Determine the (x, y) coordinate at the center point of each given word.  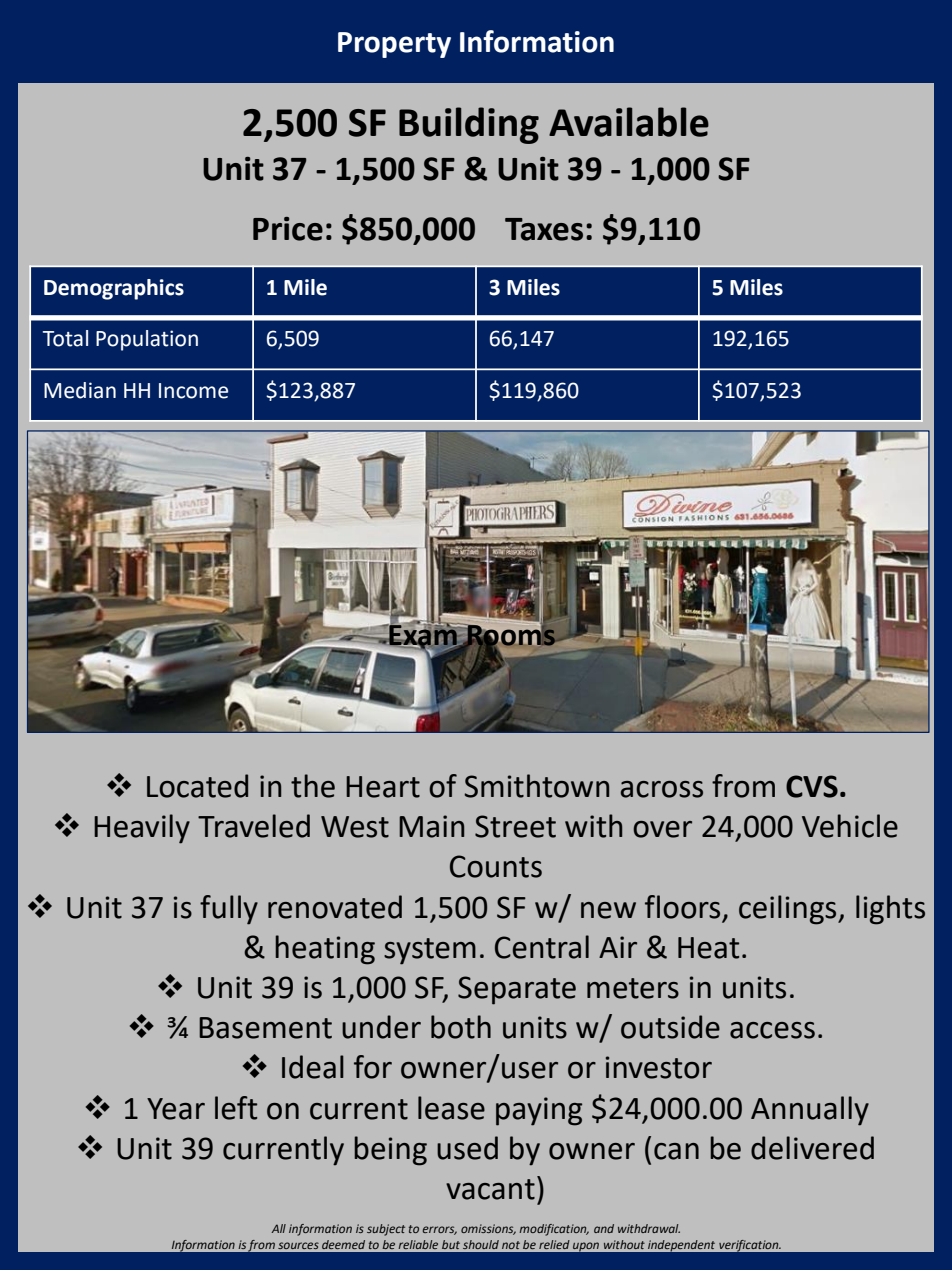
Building (469, 125)
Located (197, 786)
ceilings (789, 910)
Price (288, 229)
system (430, 951)
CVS (812, 786)
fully (229, 910)
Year (176, 1109)
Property (394, 45)
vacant (490, 1189)
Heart (383, 787)
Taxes (544, 229)
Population (147, 340)
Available (629, 122)
